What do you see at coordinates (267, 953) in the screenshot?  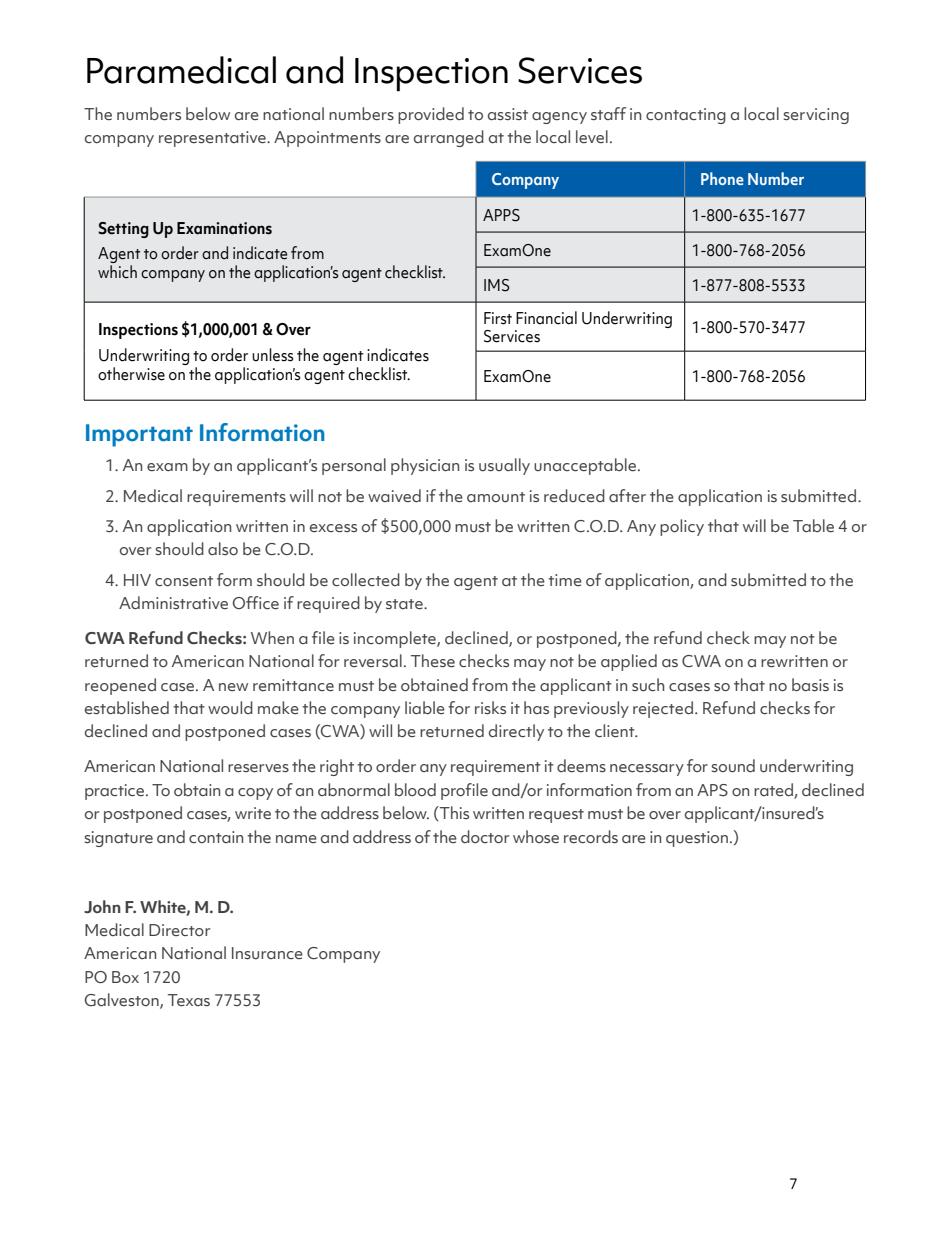 I see `Insurance` at bounding box center [267, 953].
